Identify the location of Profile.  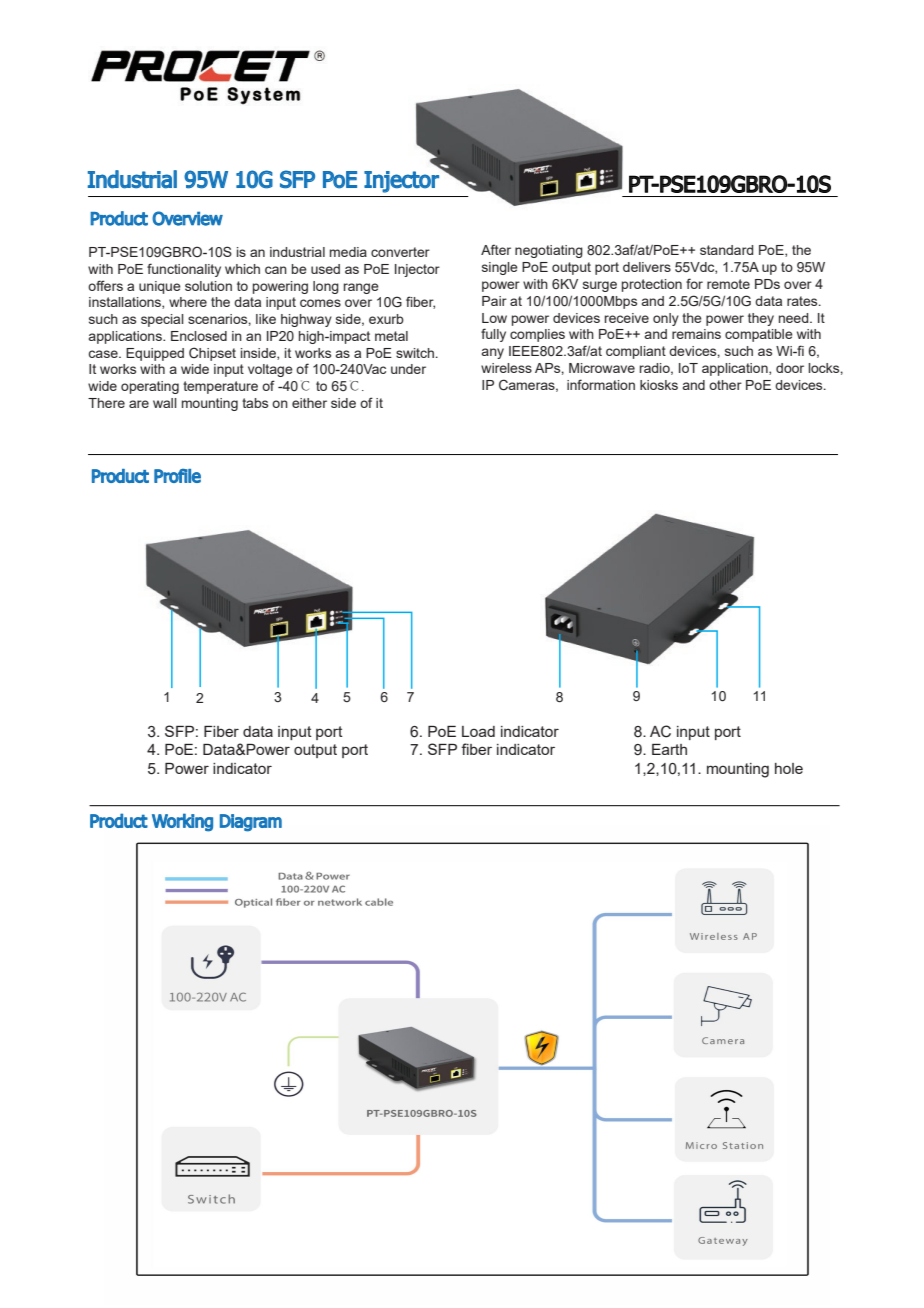
(177, 476).
